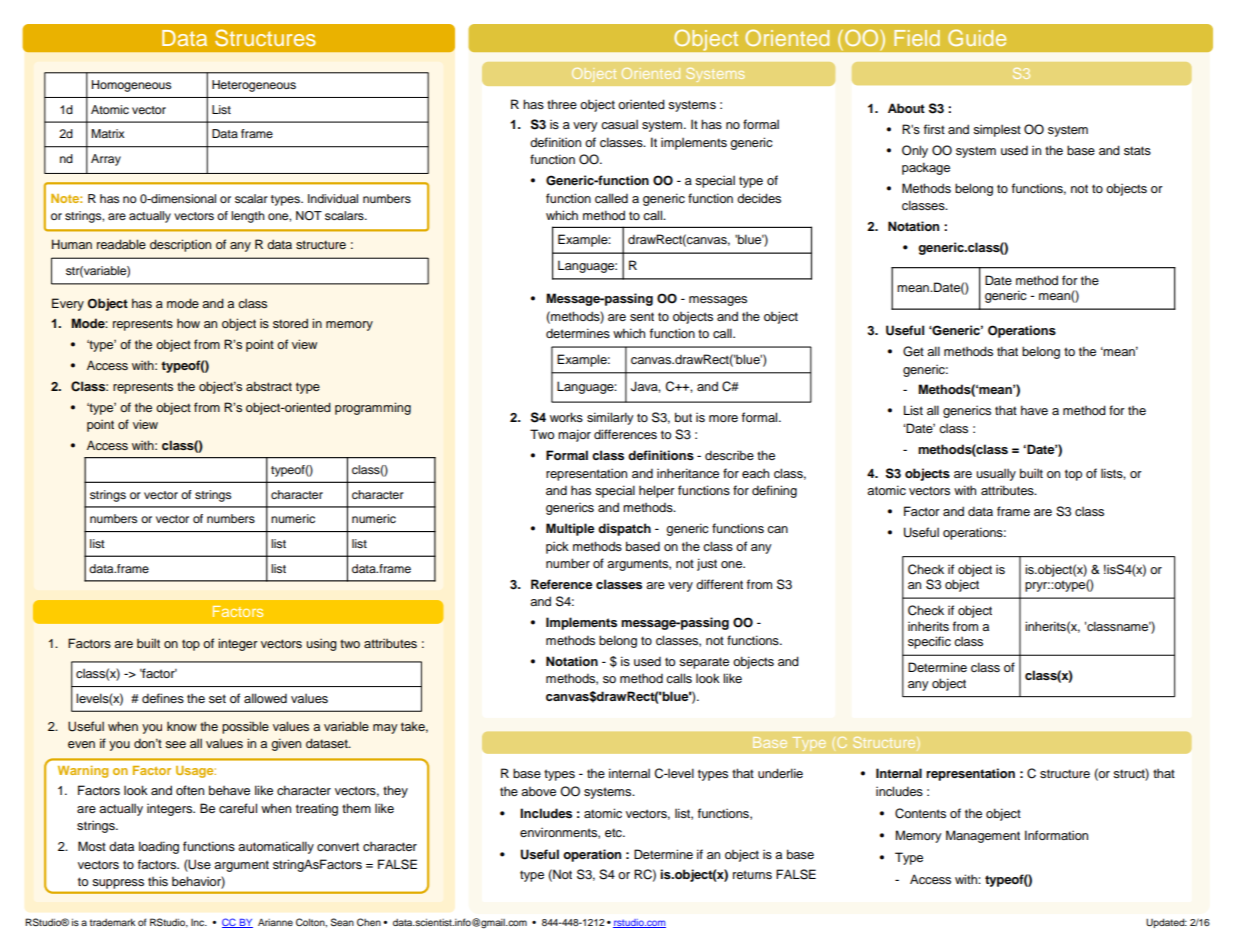 The height and width of the screenshot is (952, 1233). I want to click on specific, so click(929, 642).
